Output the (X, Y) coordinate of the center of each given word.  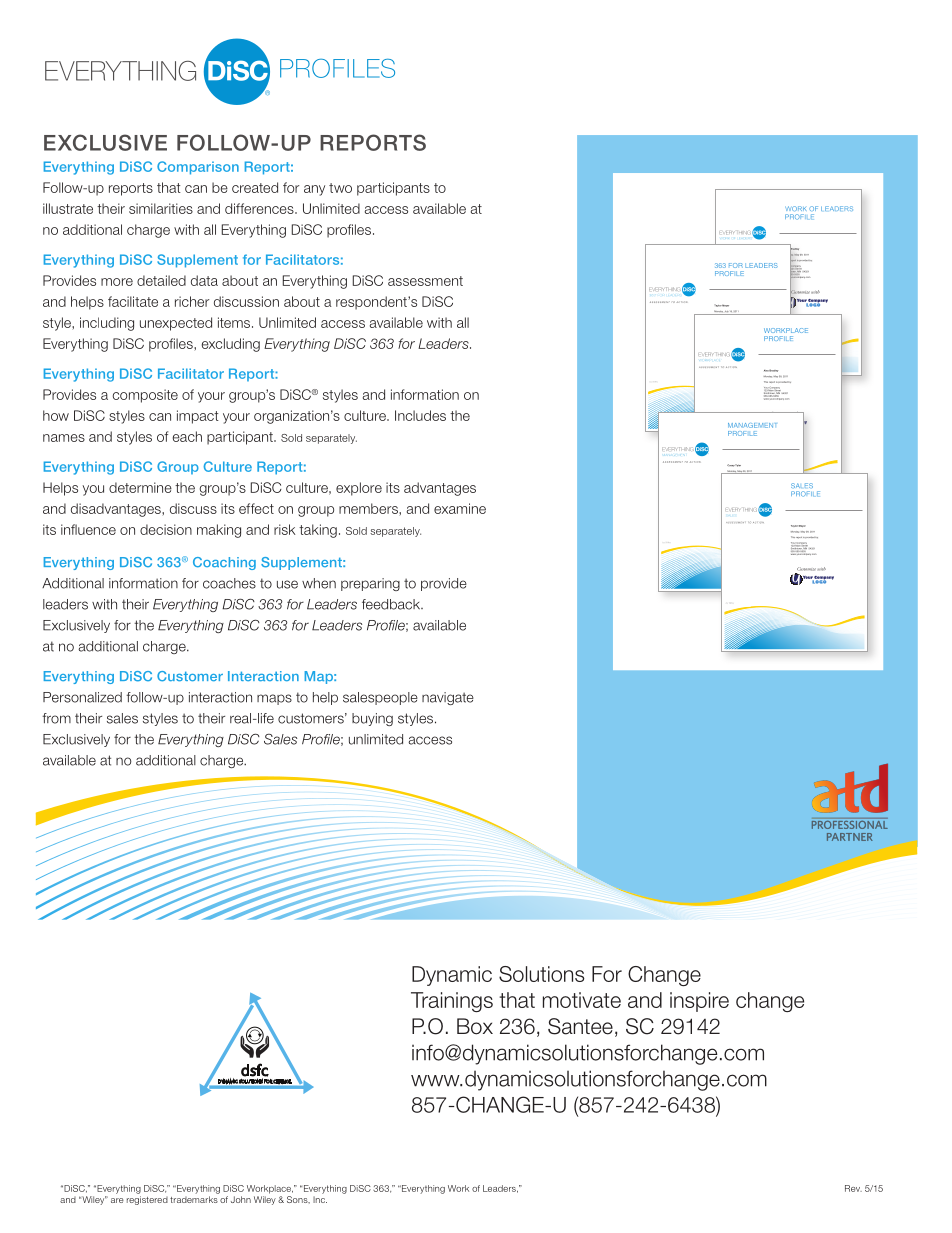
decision (166, 529)
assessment (425, 281)
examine (460, 508)
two (340, 188)
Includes (420, 415)
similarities (161, 208)
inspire (699, 1002)
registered (147, 1200)
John (241, 1199)
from (56, 718)
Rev (853, 1188)
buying (372, 719)
